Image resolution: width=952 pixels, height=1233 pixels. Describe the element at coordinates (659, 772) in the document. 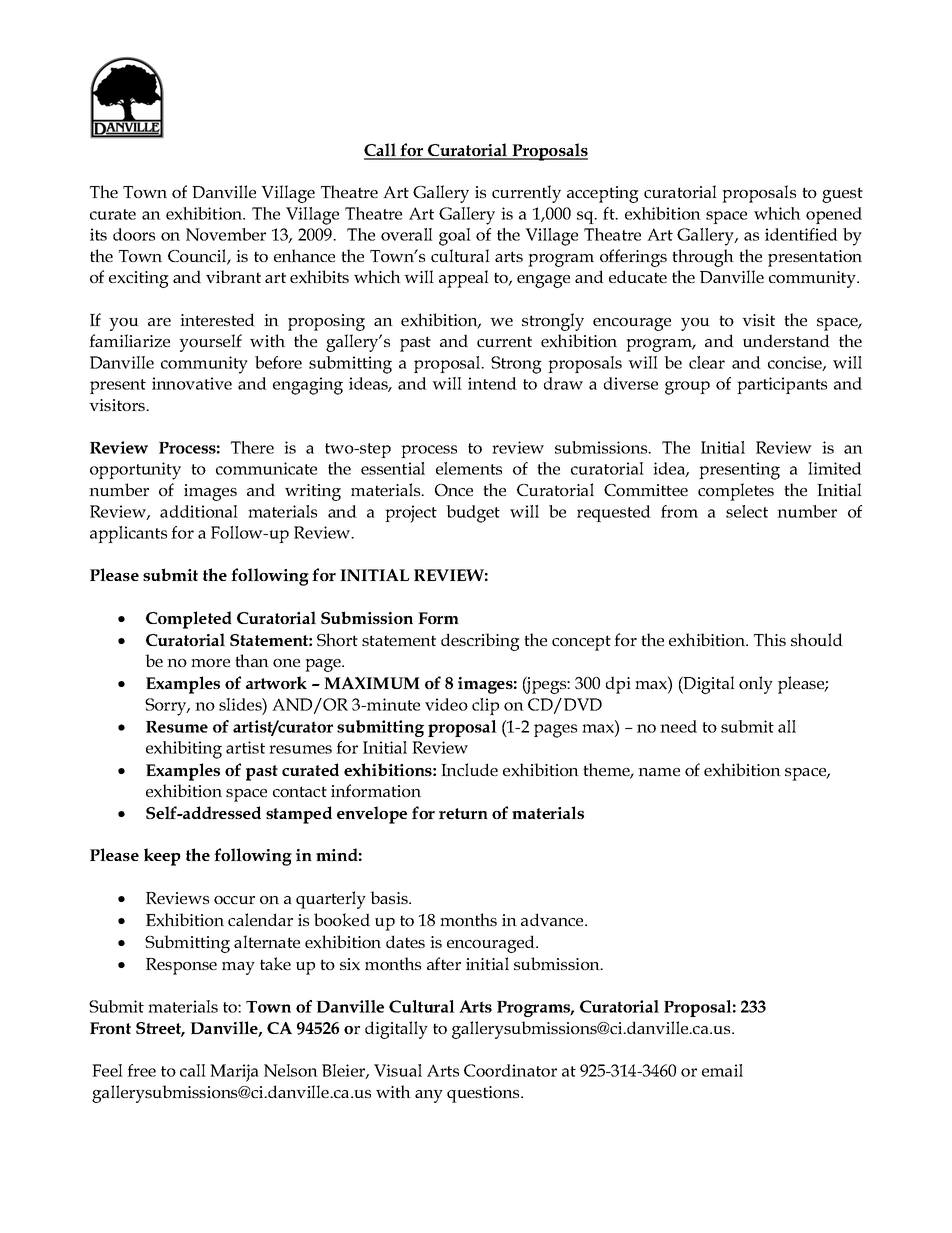

I see `name` at that location.
